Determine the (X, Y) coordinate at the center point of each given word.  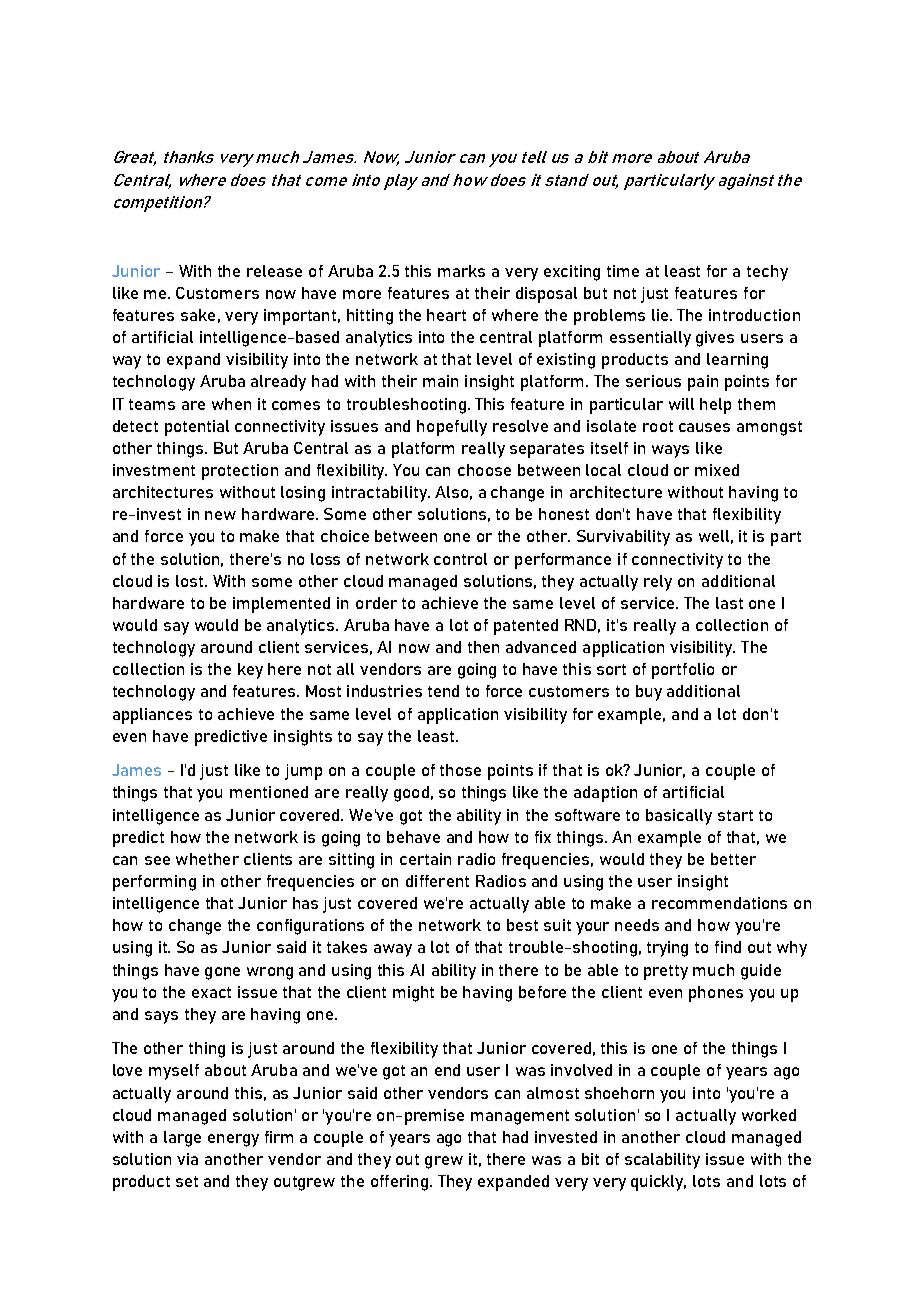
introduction (754, 315)
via (187, 1159)
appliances (152, 716)
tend (443, 691)
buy (649, 693)
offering (399, 1183)
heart (446, 315)
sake (198, 315)
